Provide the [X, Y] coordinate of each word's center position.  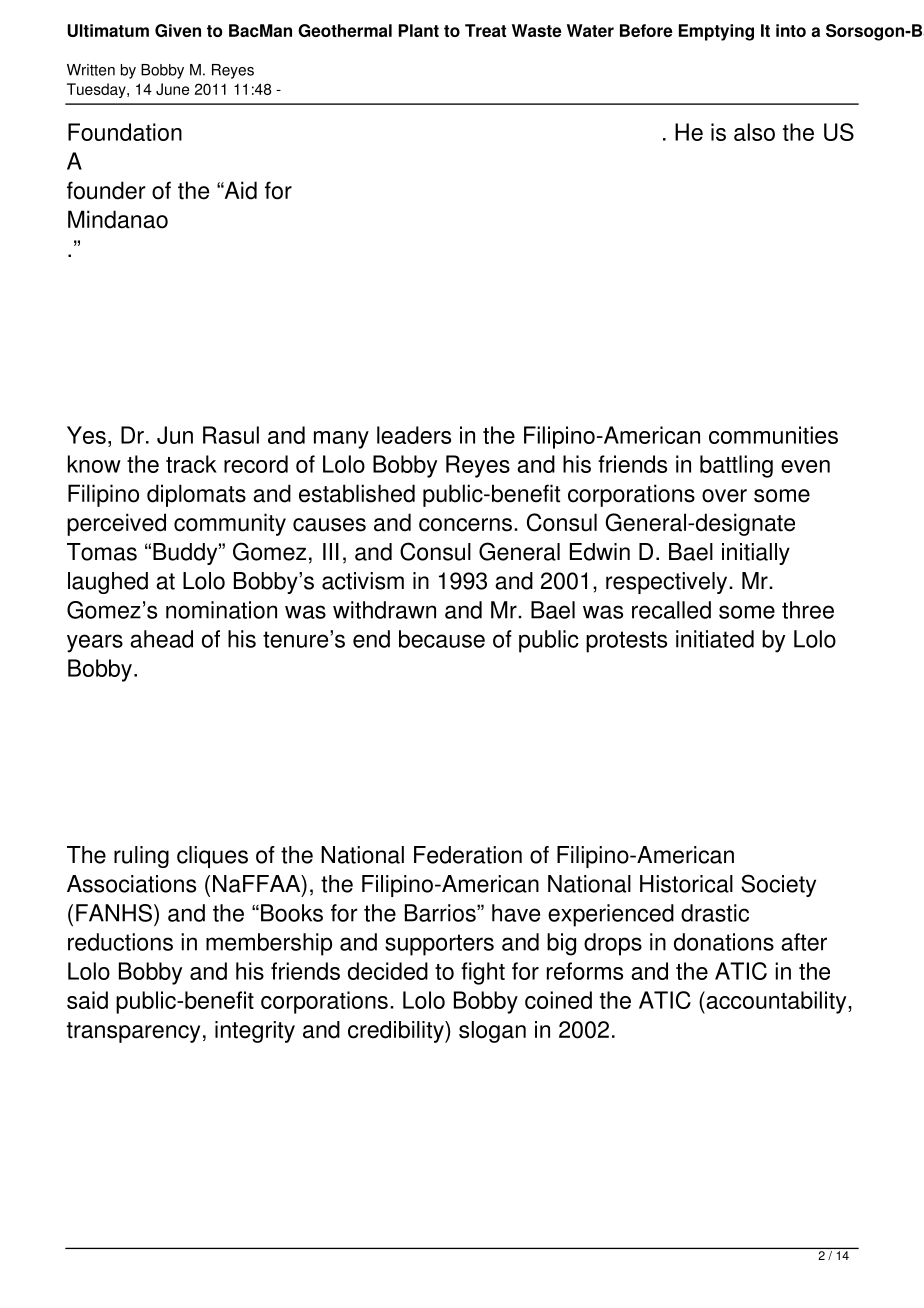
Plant [418, 30]
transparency [133, 1032]
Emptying [716, 32]
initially [756, 554]
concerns [465, 525]
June [172, 89]
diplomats [196, 495]
